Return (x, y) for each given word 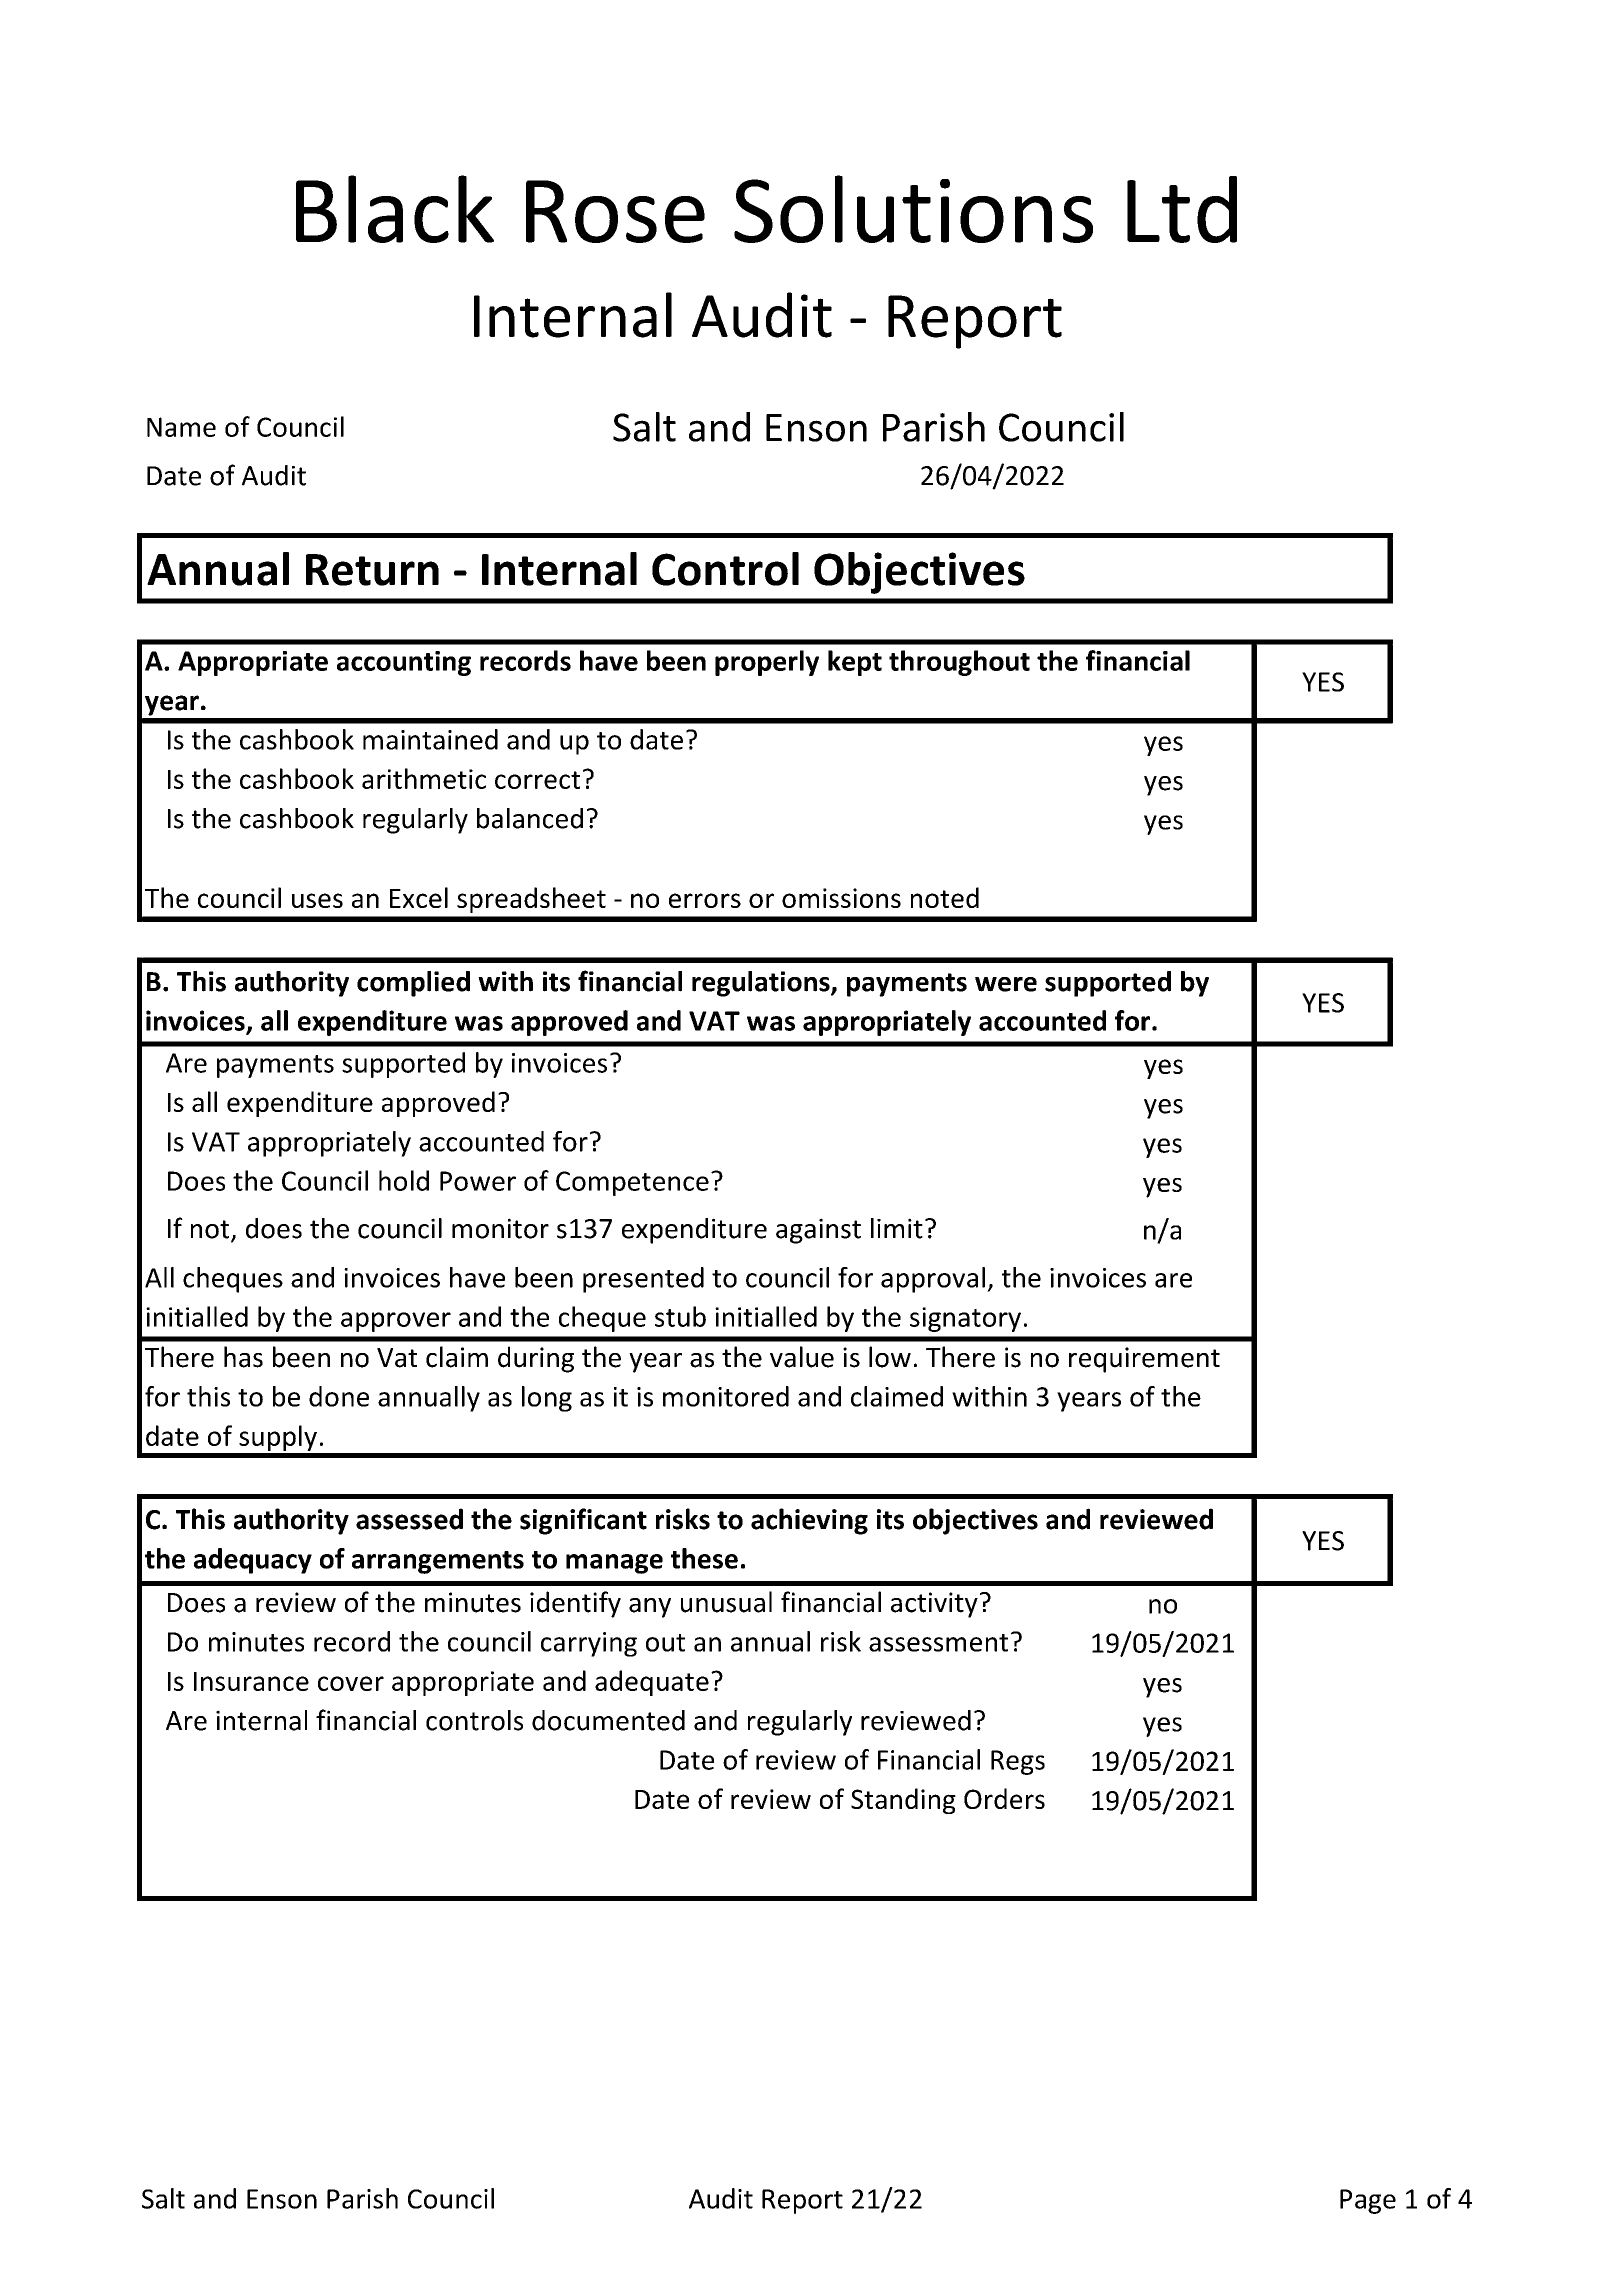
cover (351, 1683)
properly (767, 663)
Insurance (251, 1681)
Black (395, 209)
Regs (1018, 1762)
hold (404, 1180)
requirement (1144, 1360)
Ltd (1182, 209)
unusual (726, 1602)
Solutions (913, 209)
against (818, 1231)
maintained (430, 739)
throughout (959, 663)
